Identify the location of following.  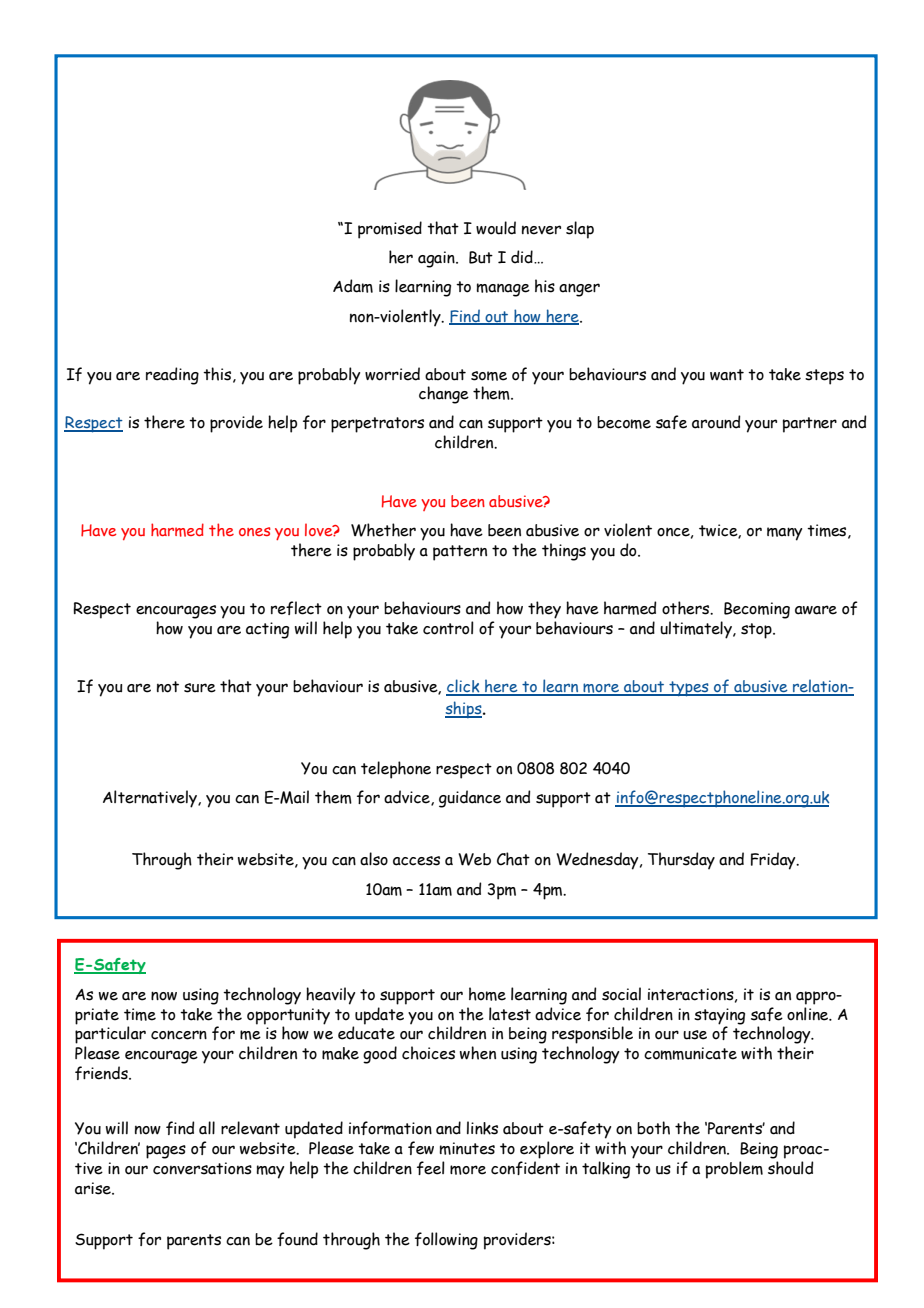
(446, 1241).
